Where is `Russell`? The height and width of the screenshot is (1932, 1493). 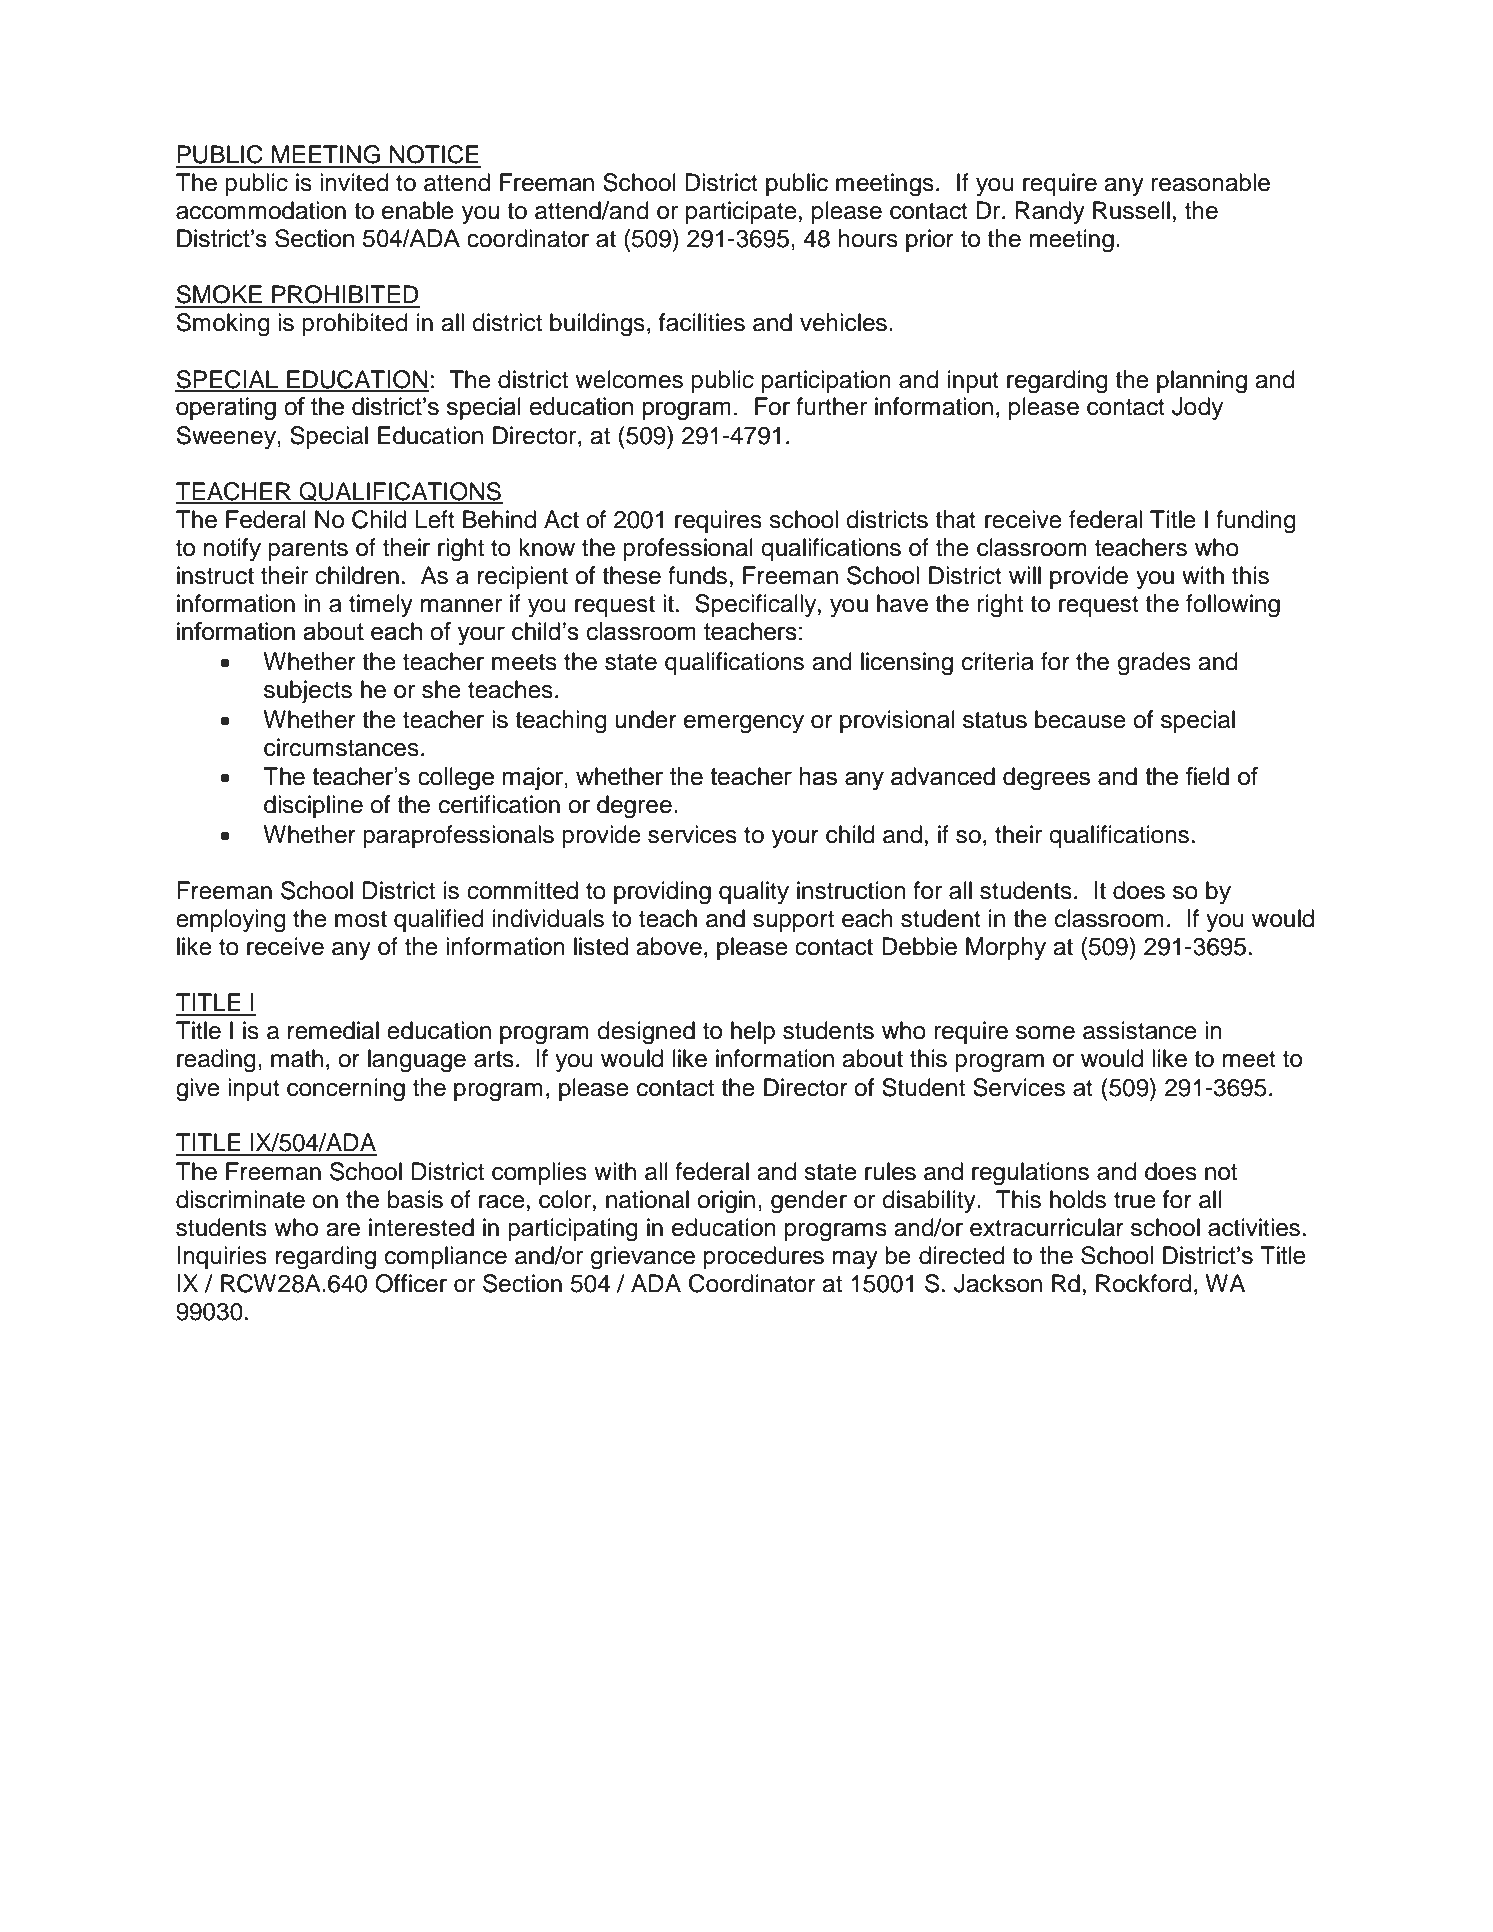 Russell is located at coordinates (1131, 210).
